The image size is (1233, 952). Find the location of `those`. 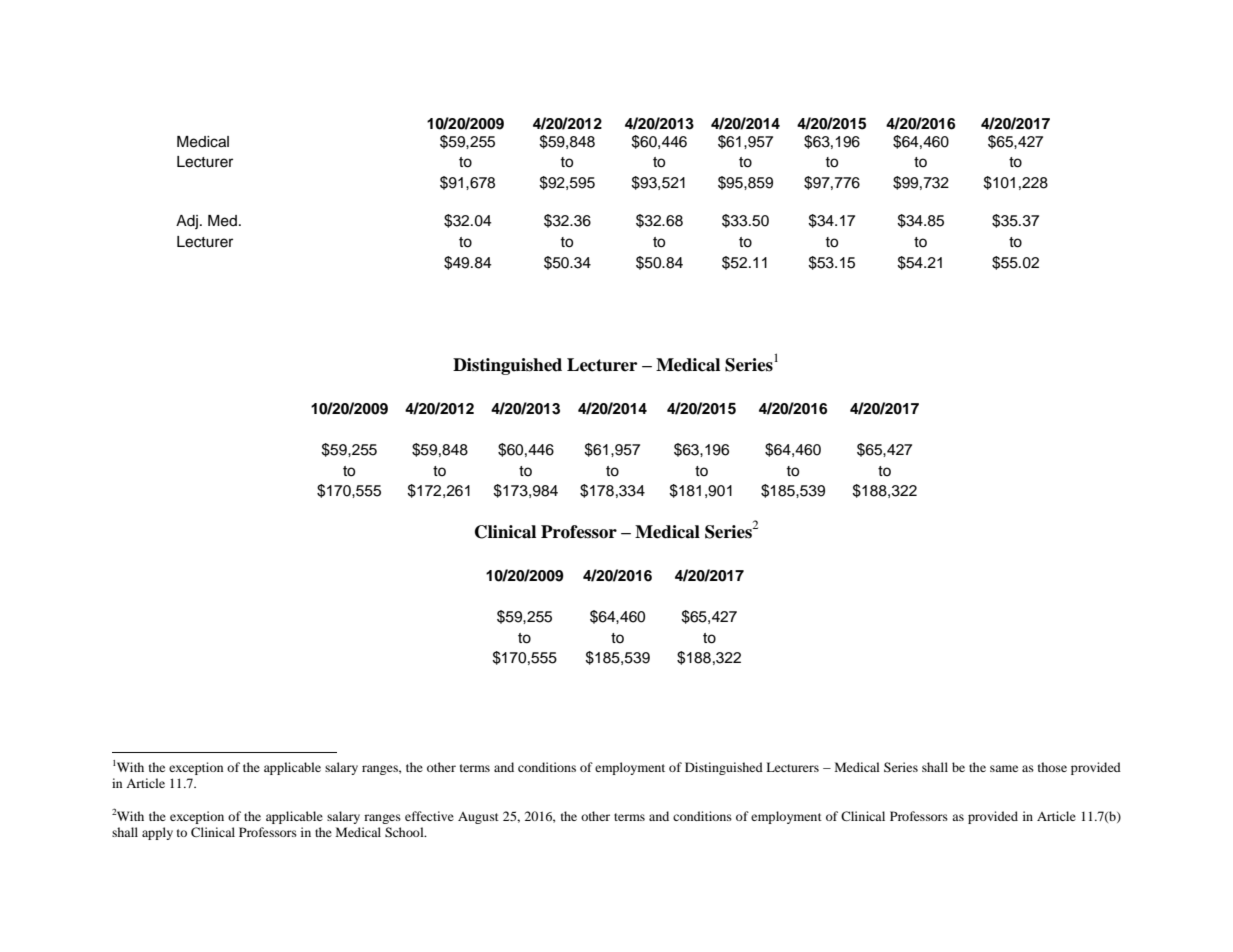

those is located at coordinates (1052, 767).
